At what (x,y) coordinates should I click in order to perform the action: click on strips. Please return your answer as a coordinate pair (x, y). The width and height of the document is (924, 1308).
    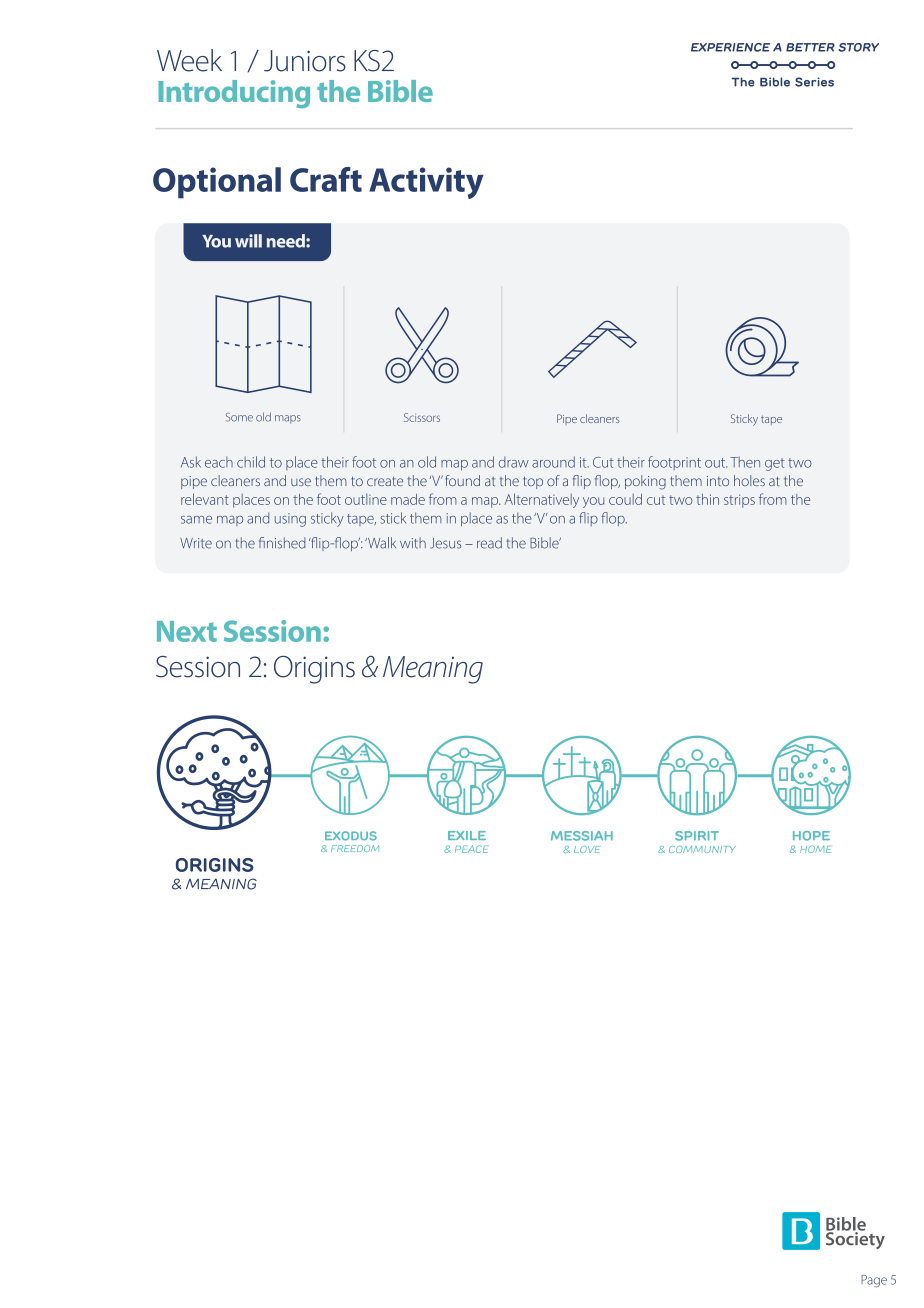
    Looking at the image, I should click on (739, 501).
